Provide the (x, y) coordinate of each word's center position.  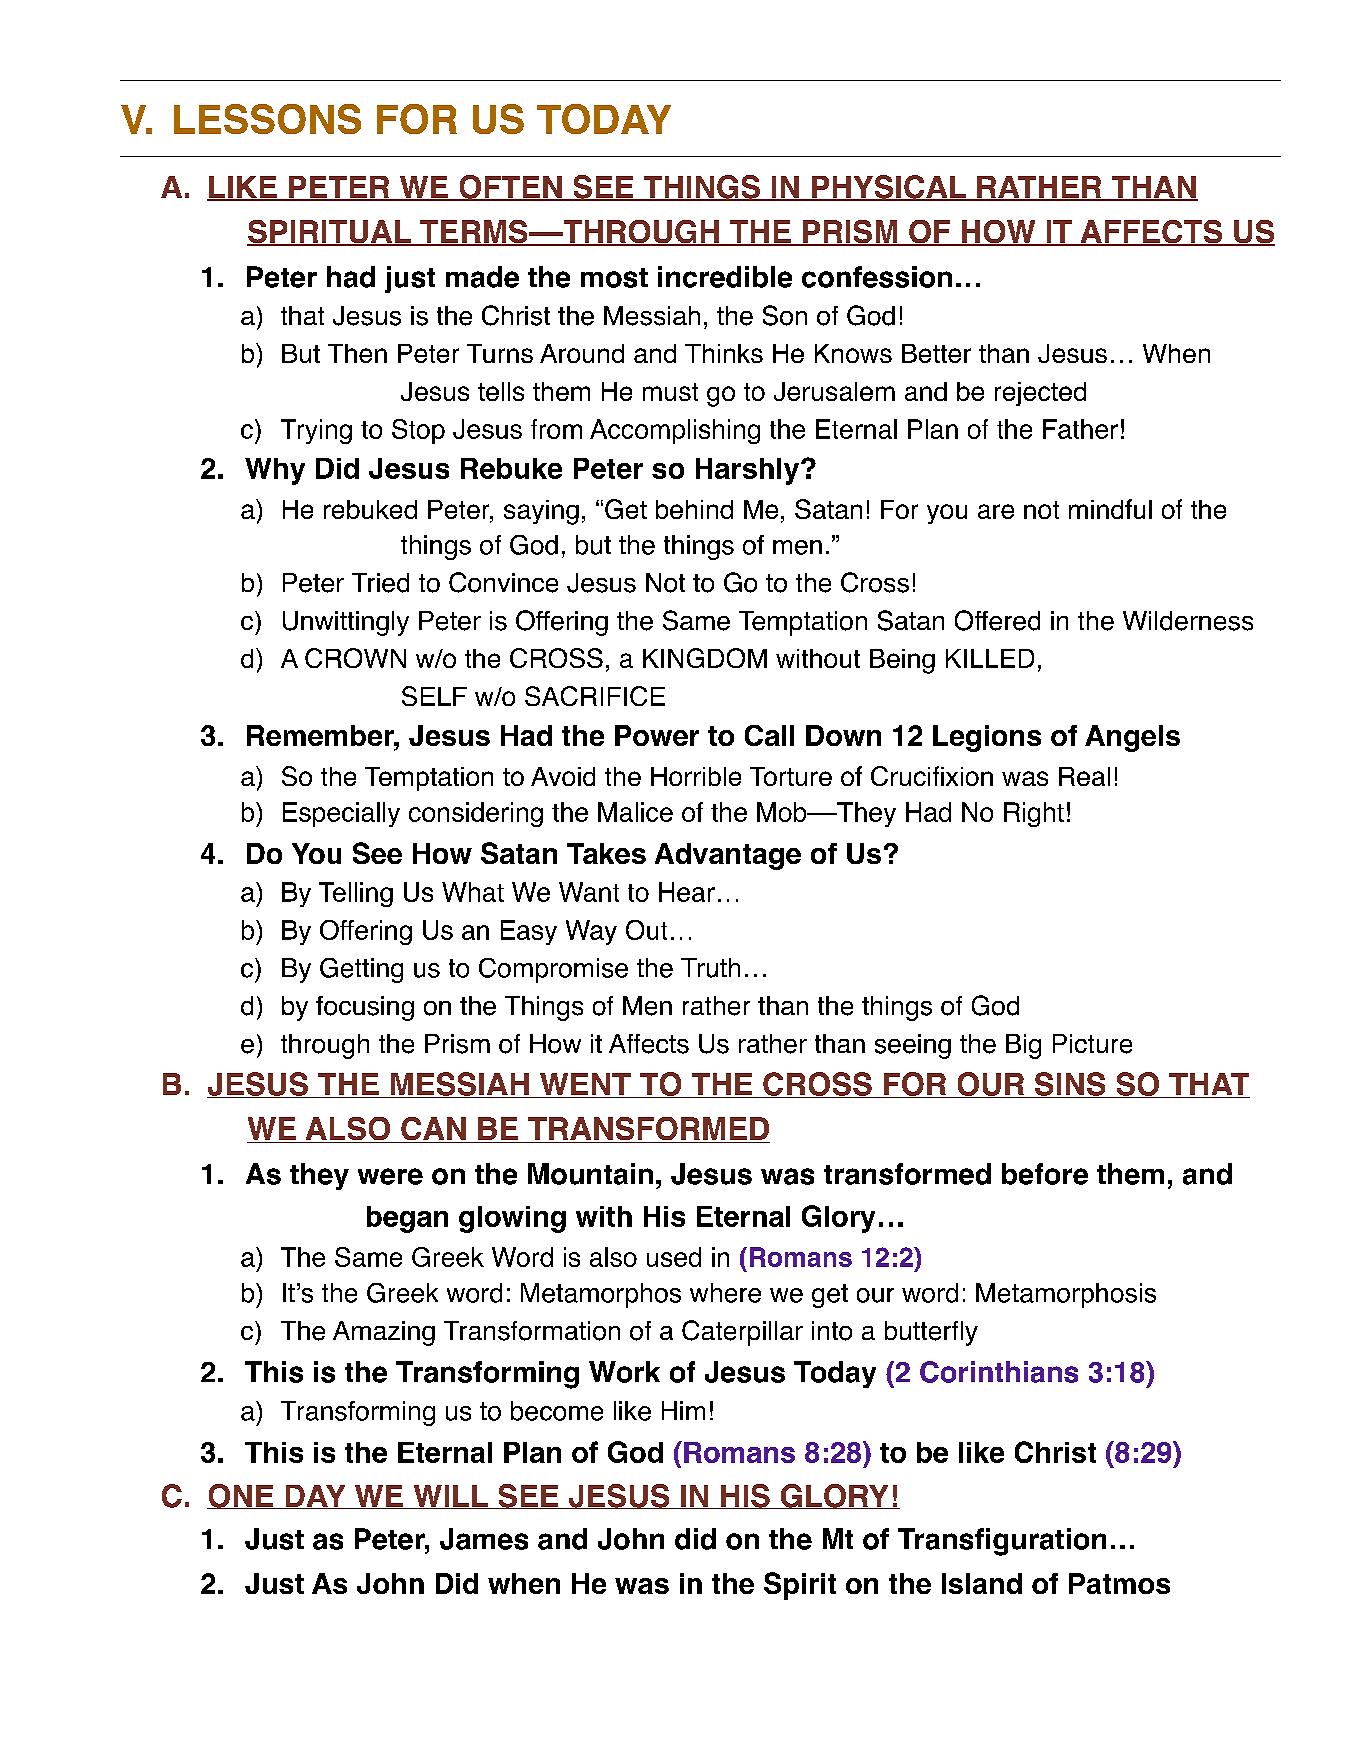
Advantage (728, 856)
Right (1034, 814)
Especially (341, 814)
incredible (725, 277)
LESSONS (267, 119)
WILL (451, 1497)
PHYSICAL (889, 188)
